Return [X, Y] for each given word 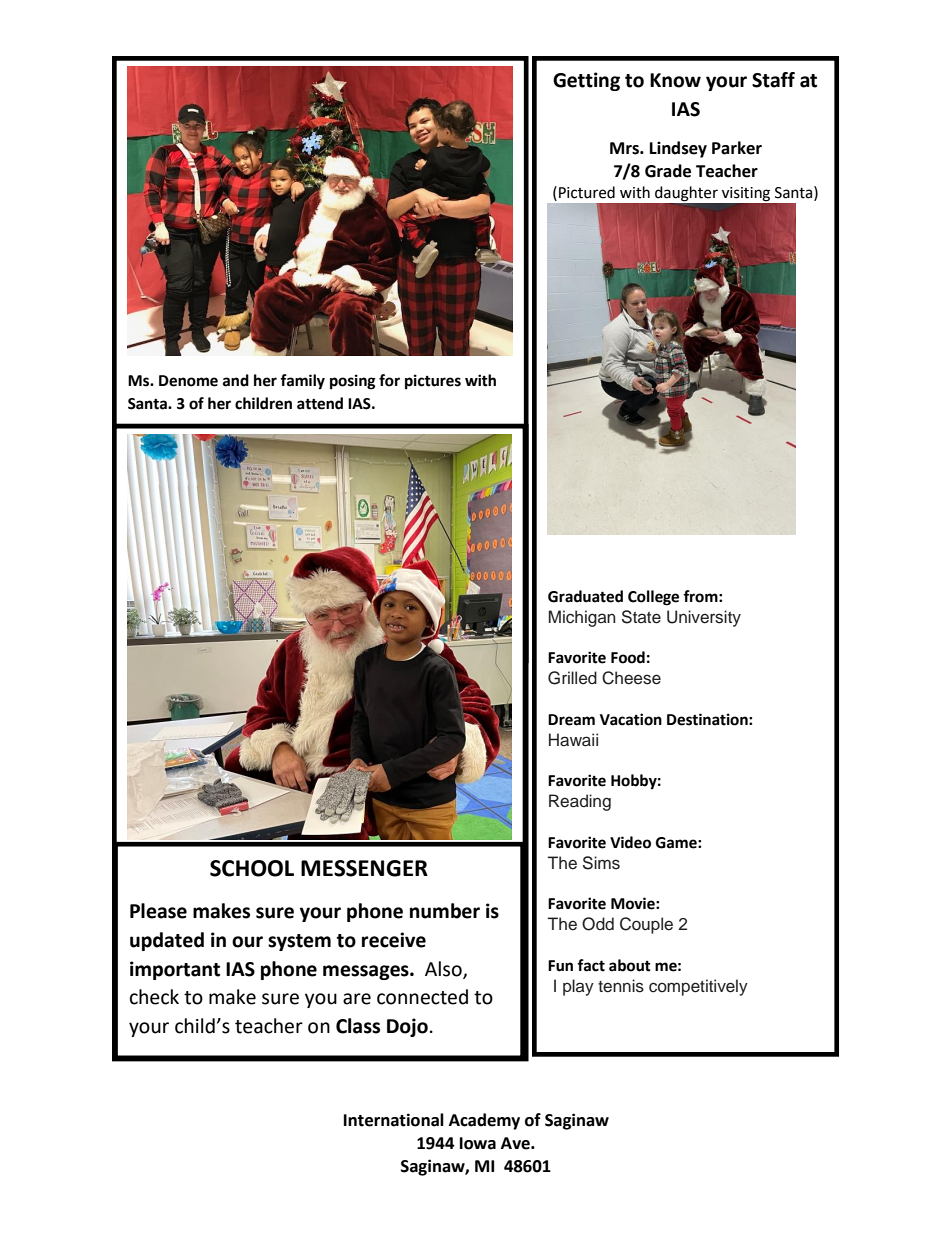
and [236, 380]
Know [675, 80]
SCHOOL [252, 868]
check [154, 997]
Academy [484, 1121]
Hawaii [573, 740]
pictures [433, 382]
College [653, 598]
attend [320, 403]
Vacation [631, 719]
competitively [698, 987]
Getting [586, 81]
